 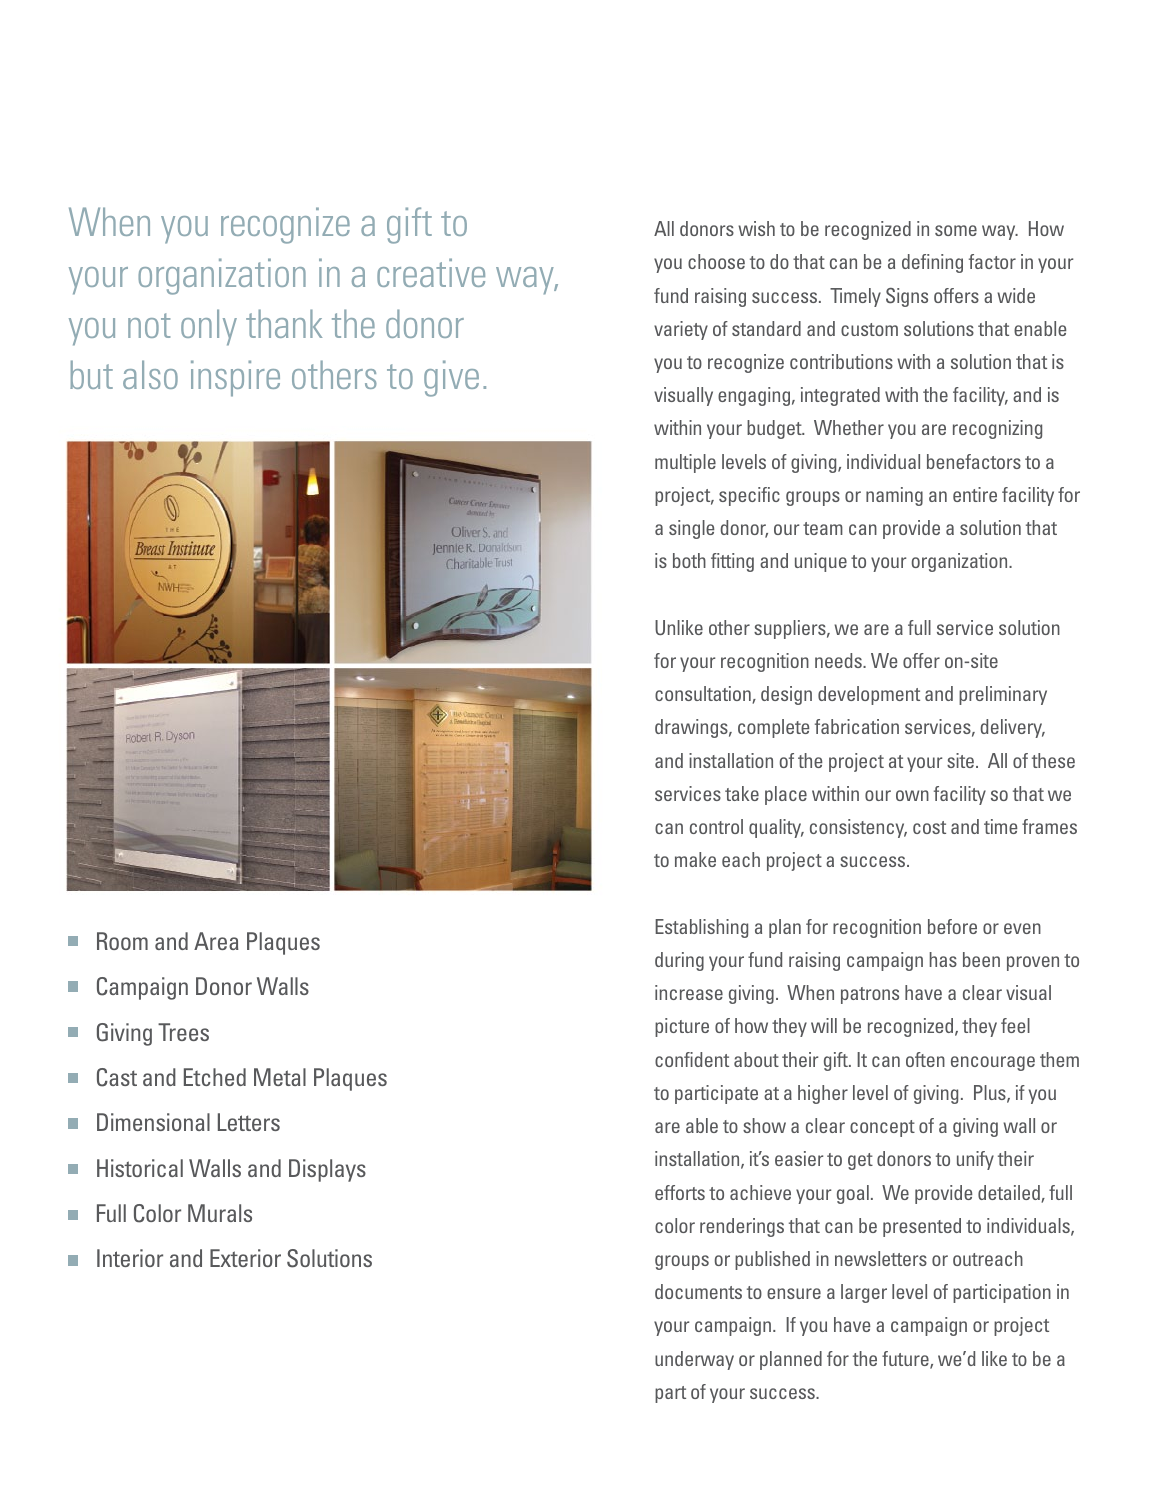 What do you see at coordinates (245, 1258) in the image?
I see `Exterior` at bounding box center [245, 1258].
